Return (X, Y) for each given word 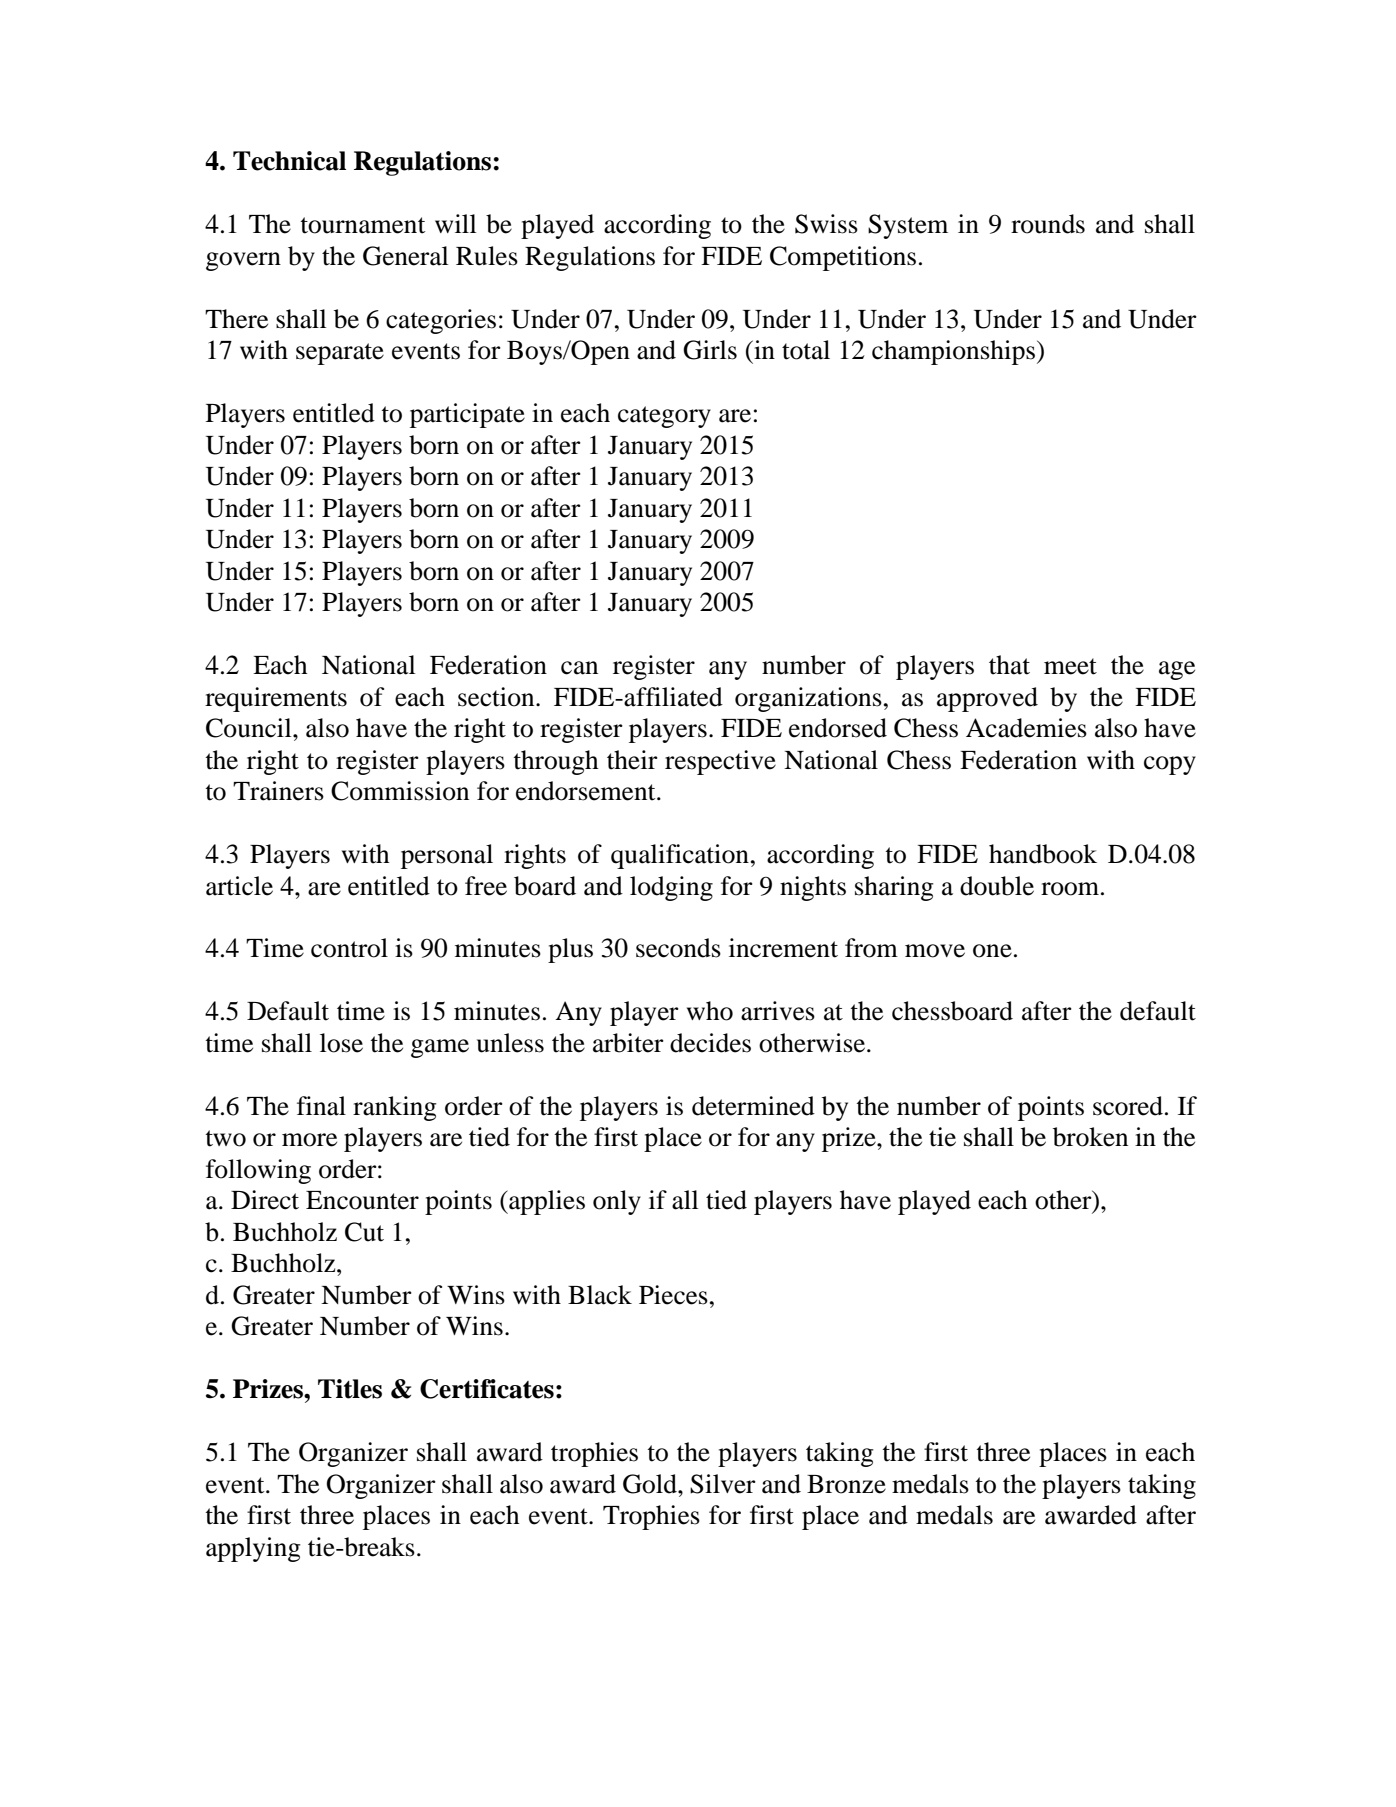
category (664, 417)
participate (467, 415)
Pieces (673, 1295)
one (992, 951)
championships (953, 352)
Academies (1026, 728)
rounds (1048, 224)
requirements (276, 699)
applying (253, 1549)
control (349, 948)
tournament (362, 225)
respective (720, 762)
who (710, 1011)
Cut (364, 1232)
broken (1090, 1137)
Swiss (826, 224)
